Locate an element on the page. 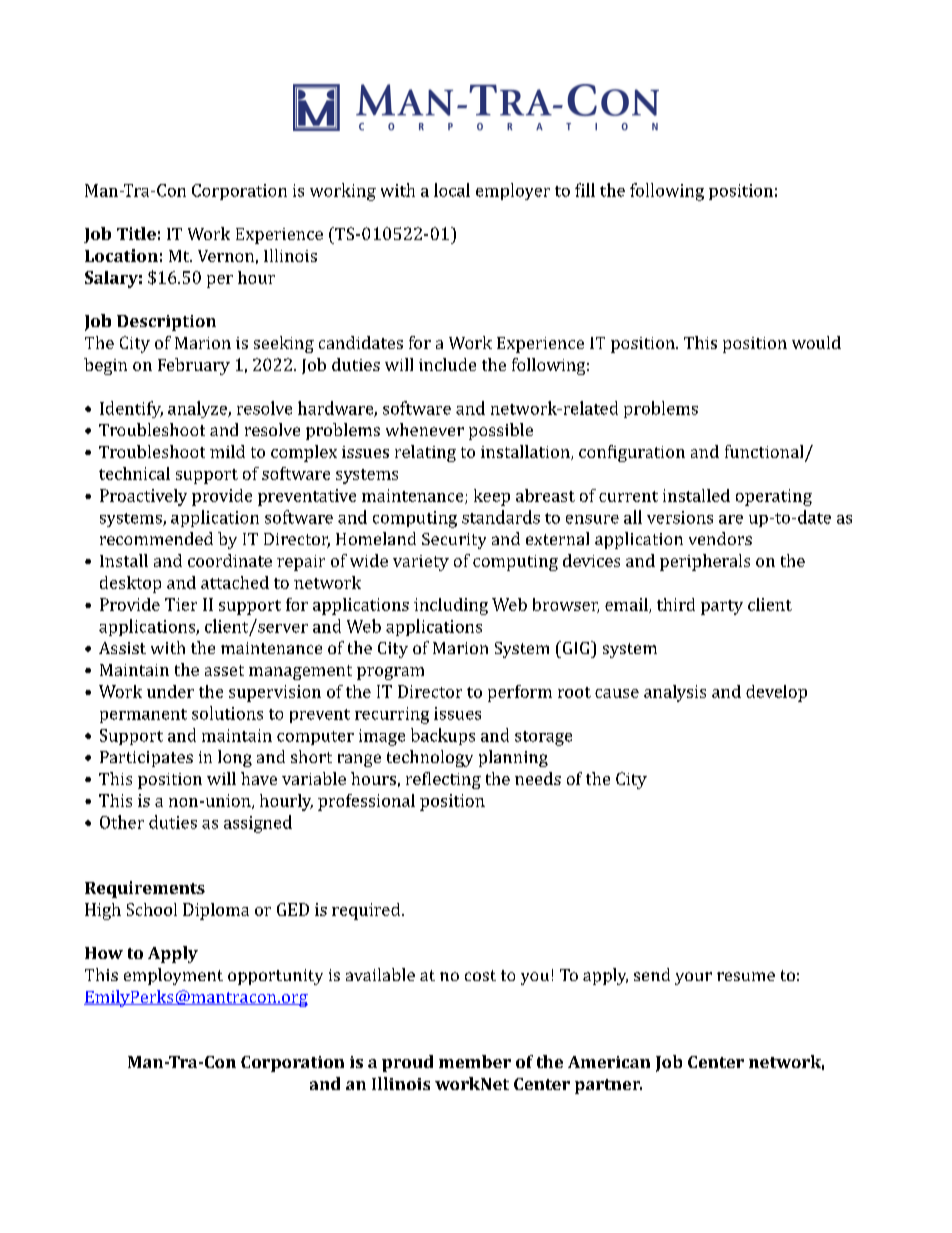  American is located at coordinates (609, 1062).
